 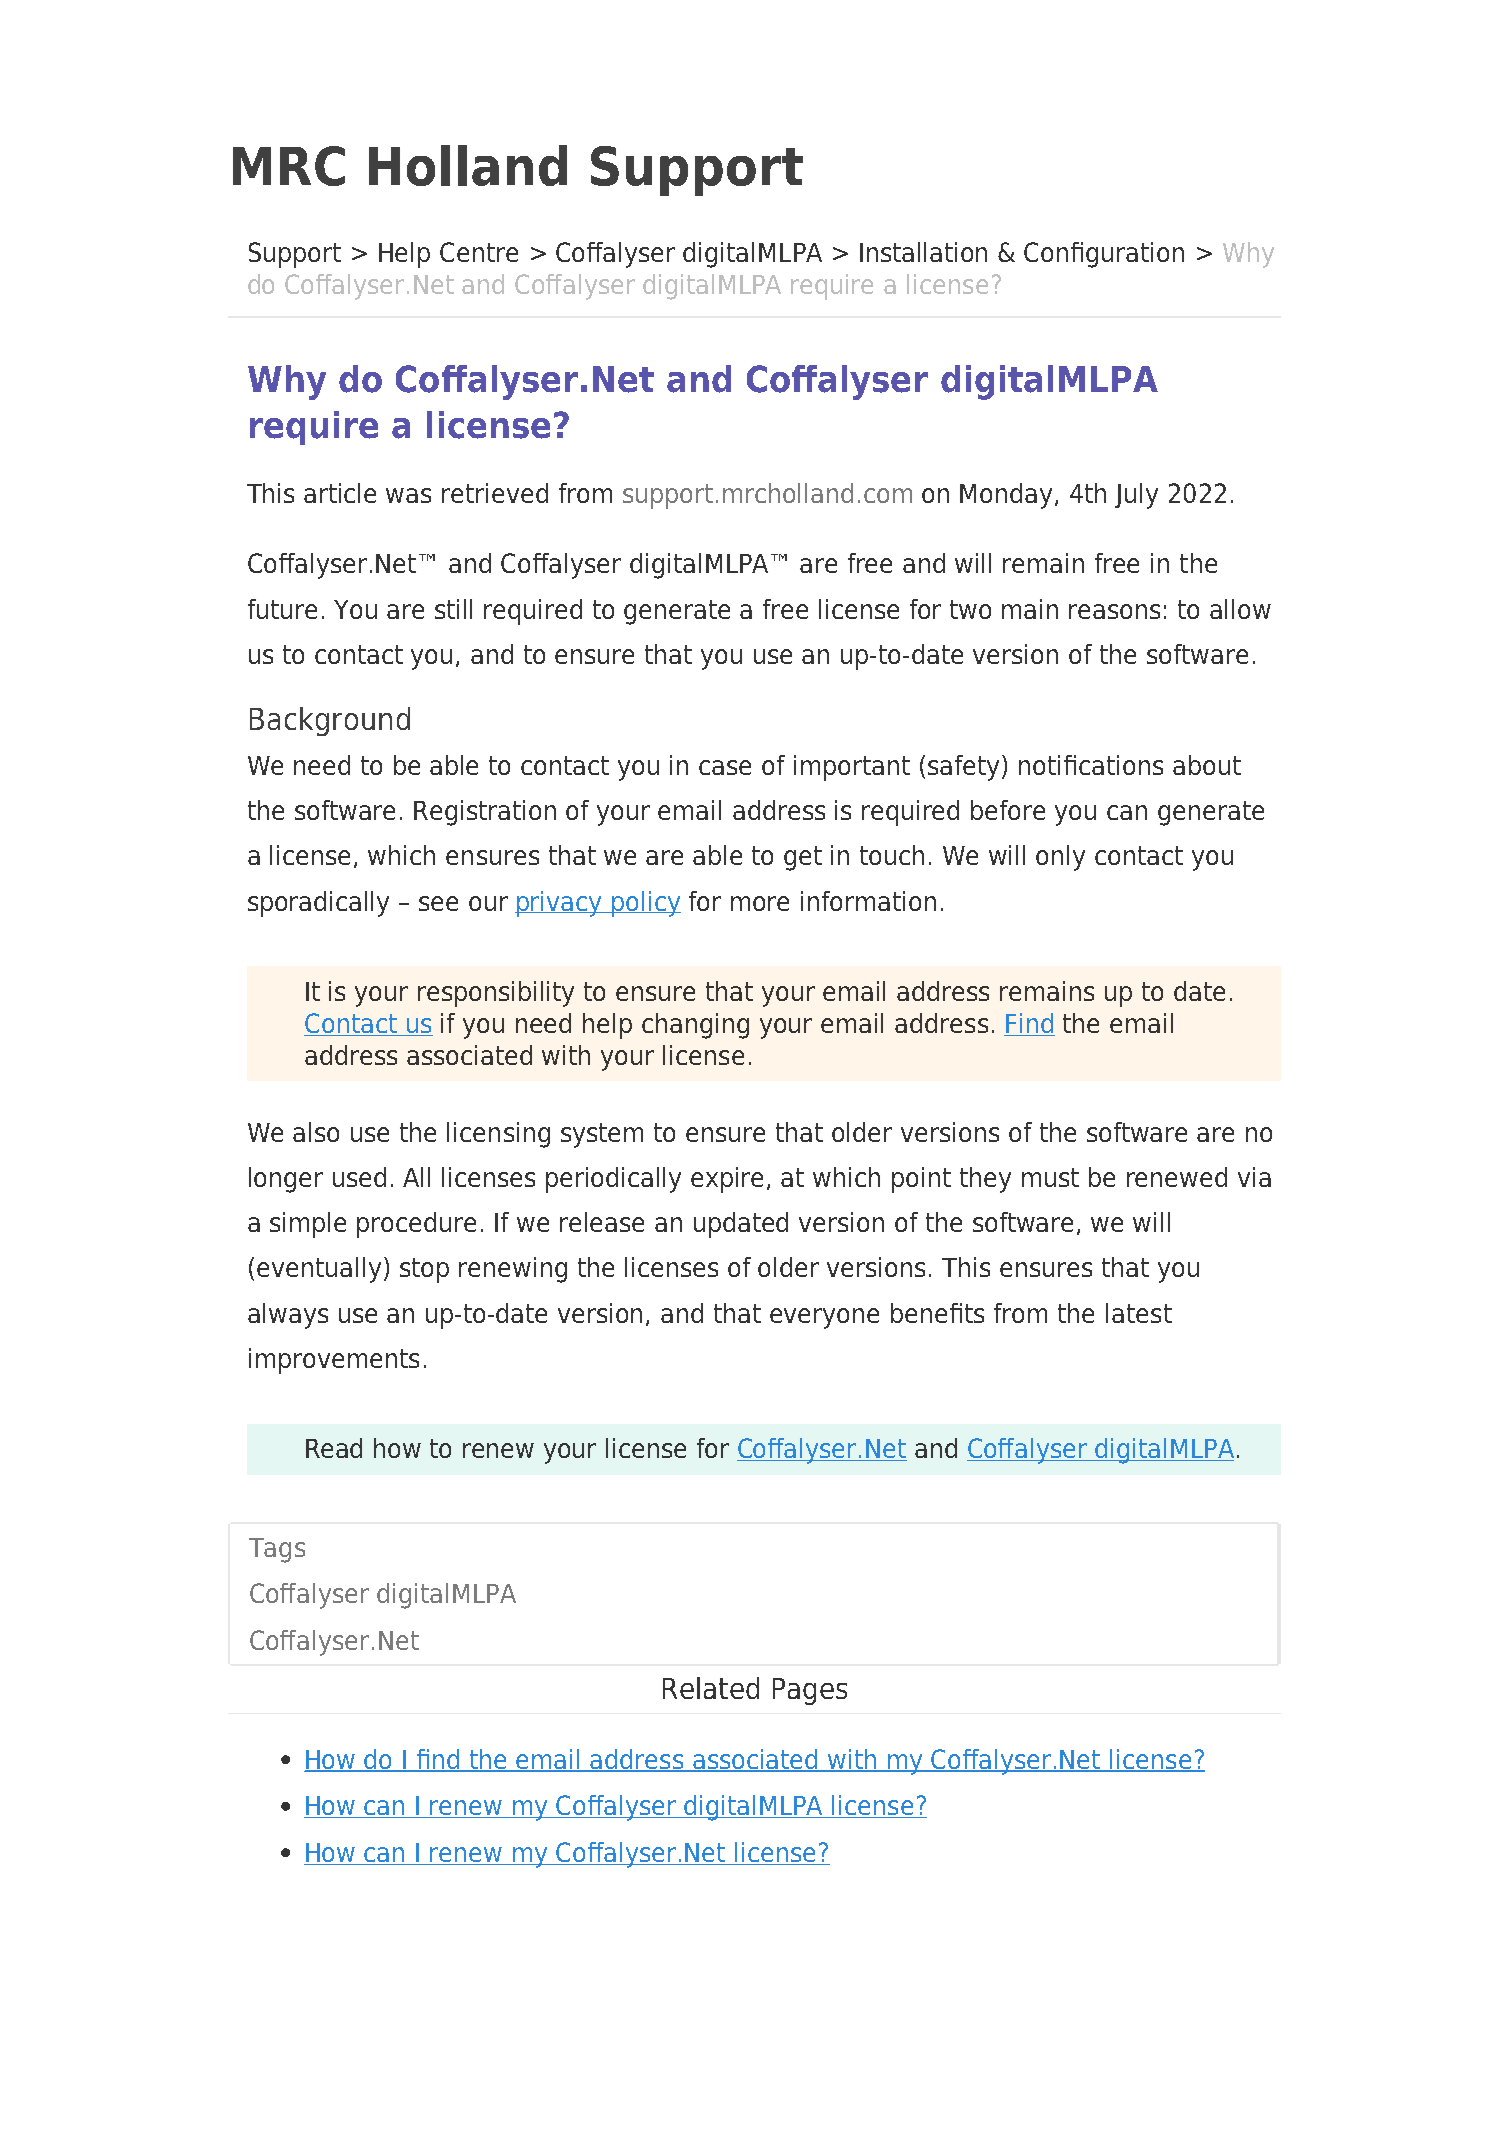 I want to click on July, so click(x=1136, y=496).
